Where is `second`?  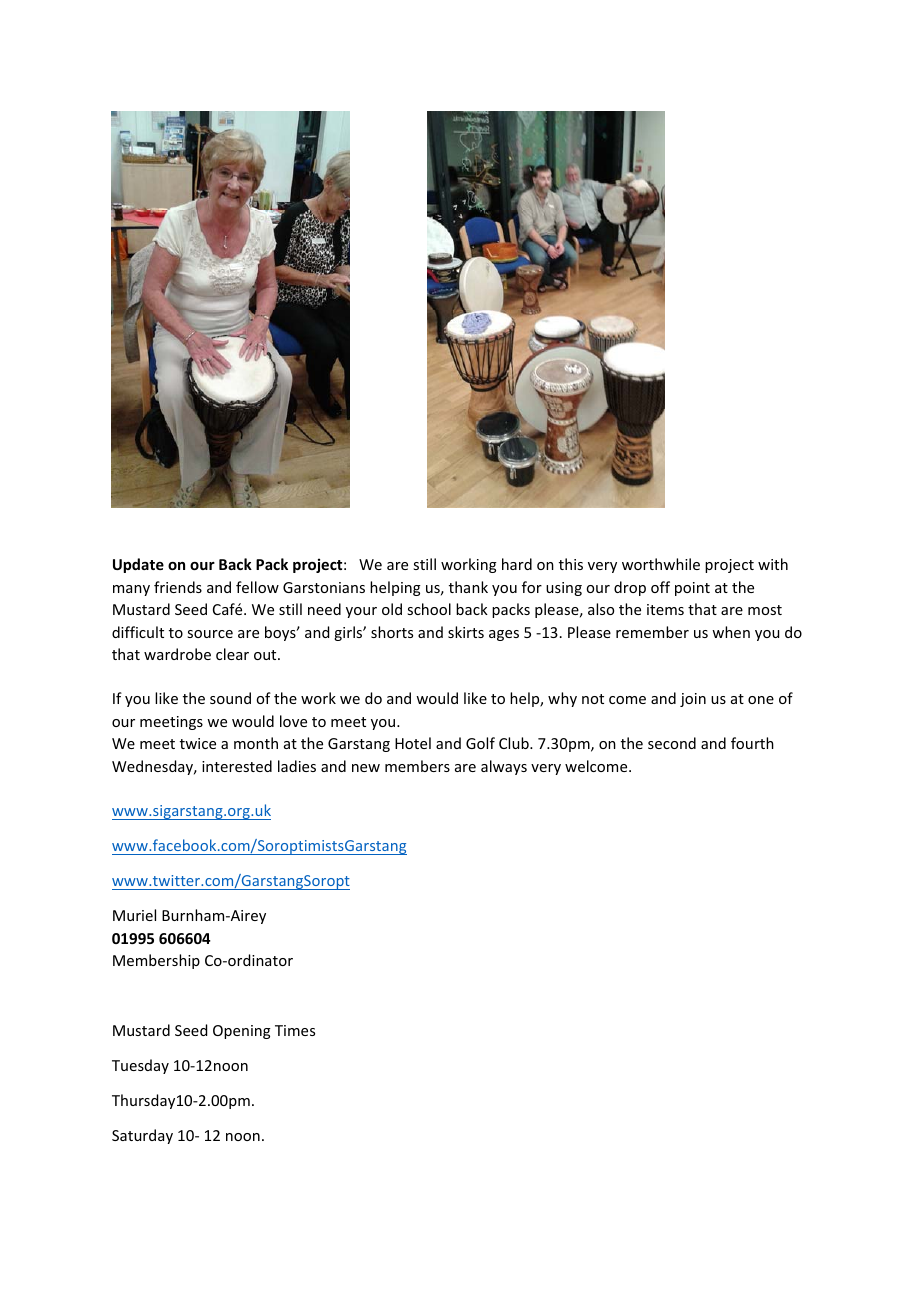
second is located at coordinates (672, 743).
